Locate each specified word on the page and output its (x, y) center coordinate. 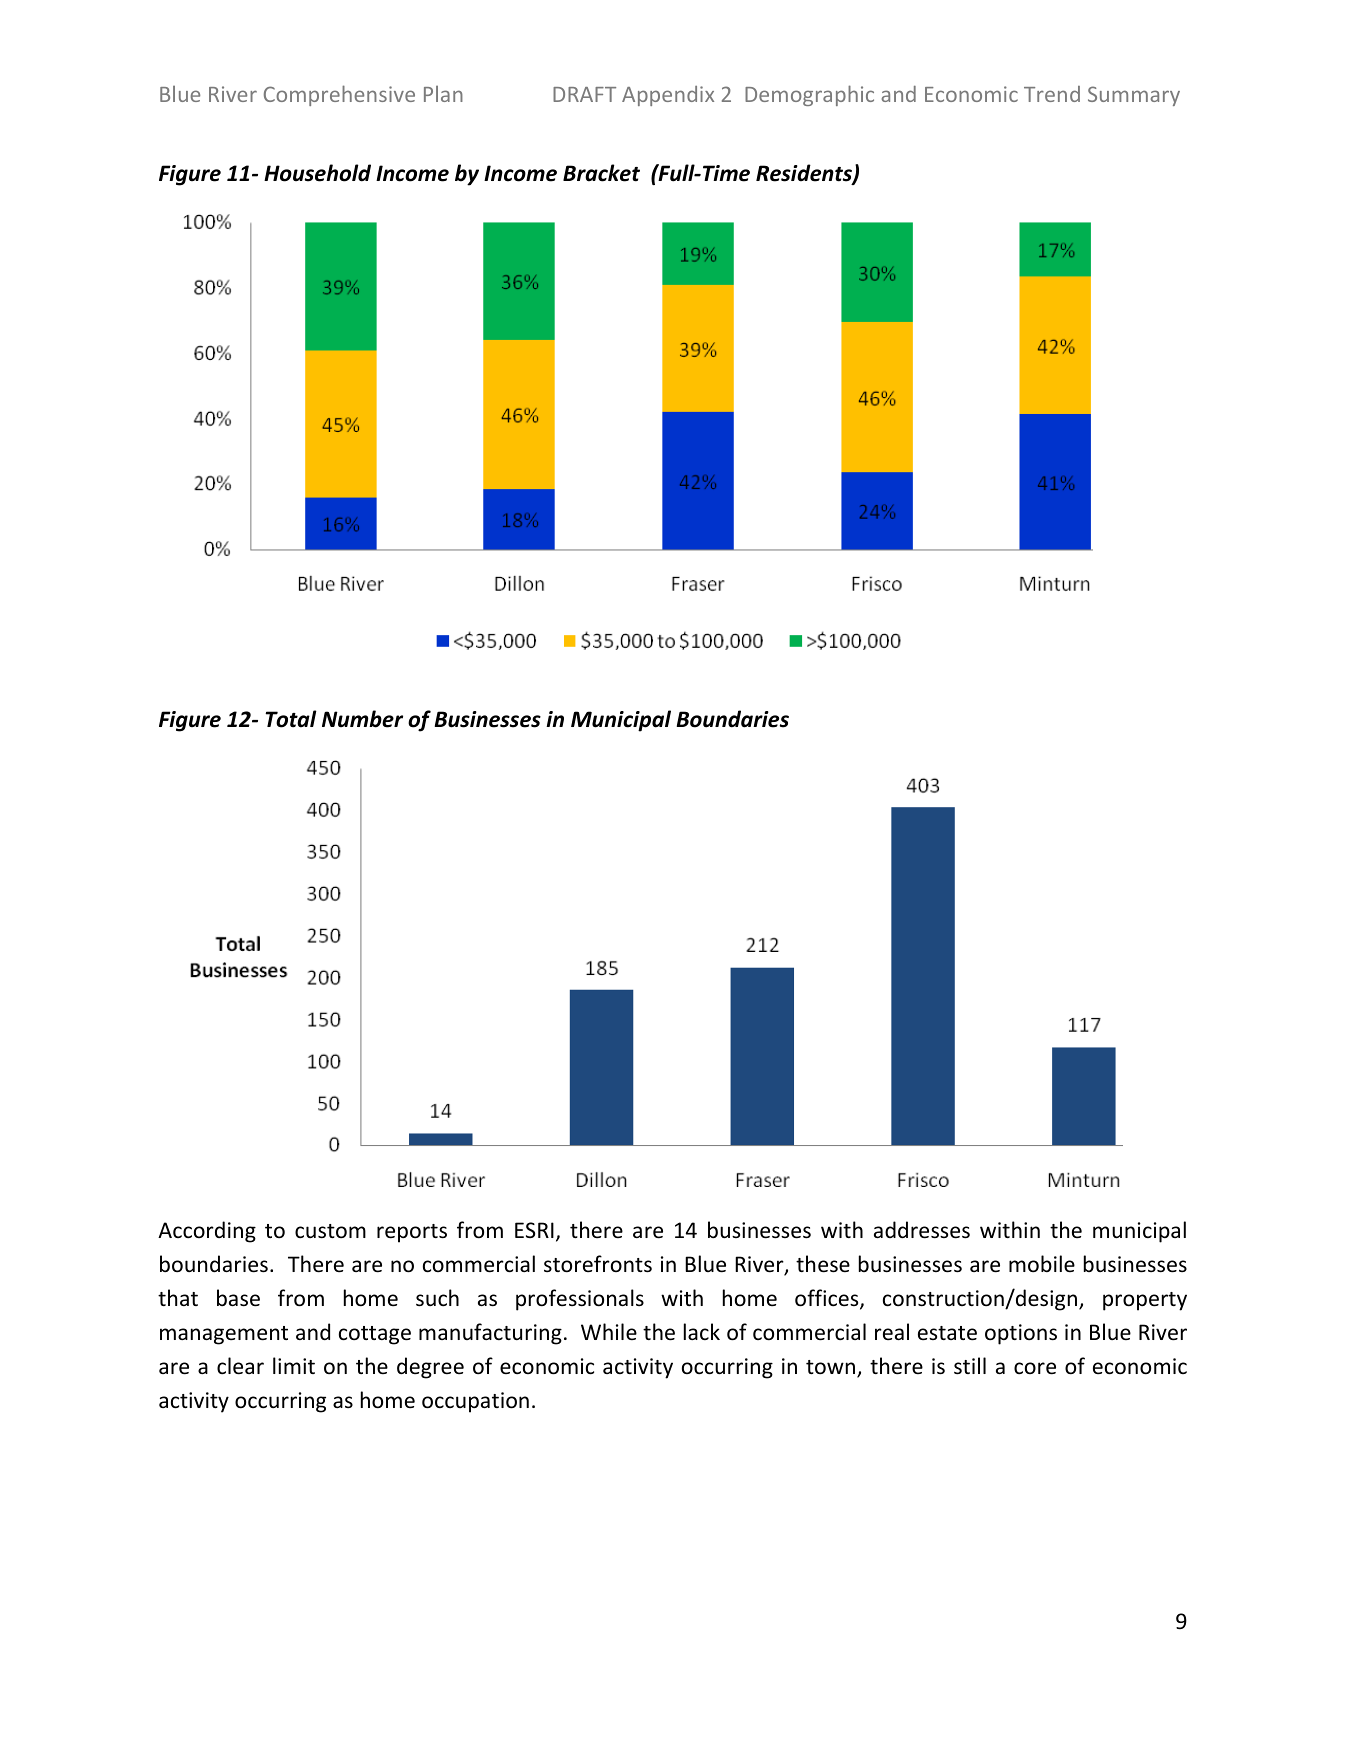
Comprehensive (339, 95)
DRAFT (584, 94)
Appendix (668, 96)
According (207, 1232)
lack (702, 1331)
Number (362, 719)
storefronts (598, 1264)
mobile (1042, 1264)
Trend (1052, 94)
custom (330, 1231)
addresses (922, 1230)
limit (294, 1365)
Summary (1134, 96)
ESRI (534, 1230)
